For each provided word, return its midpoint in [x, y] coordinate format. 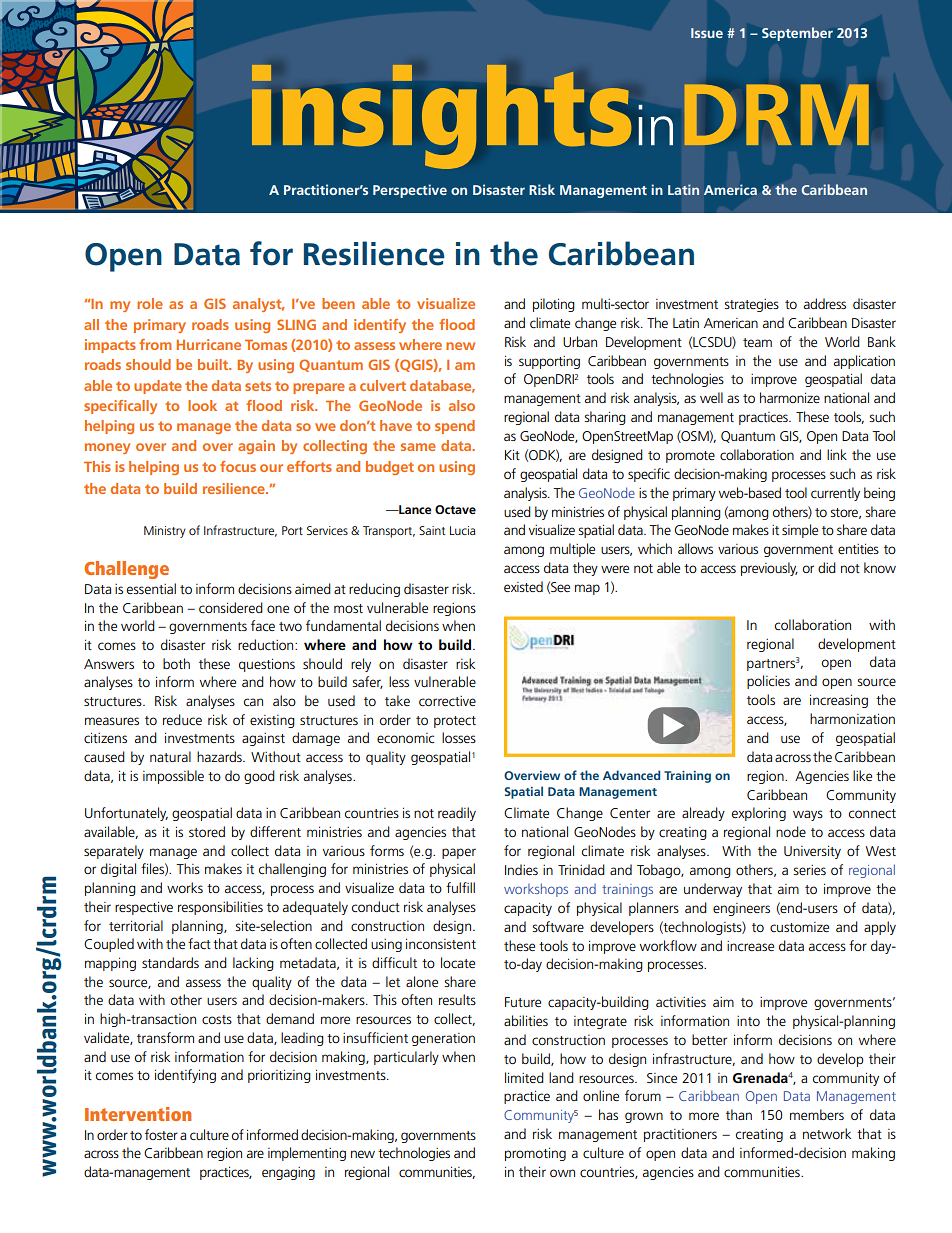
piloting [554, 305]
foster [161, 1134]
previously [769, 569]
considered [231, 607]
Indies [521, 869]
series [809, 870]
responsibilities [220, 908]
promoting [535, 1154]
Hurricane [209, 344]
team [757, 342]
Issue [707, 33]
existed [523, 586]
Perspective [410, 191]
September [797, 34]
